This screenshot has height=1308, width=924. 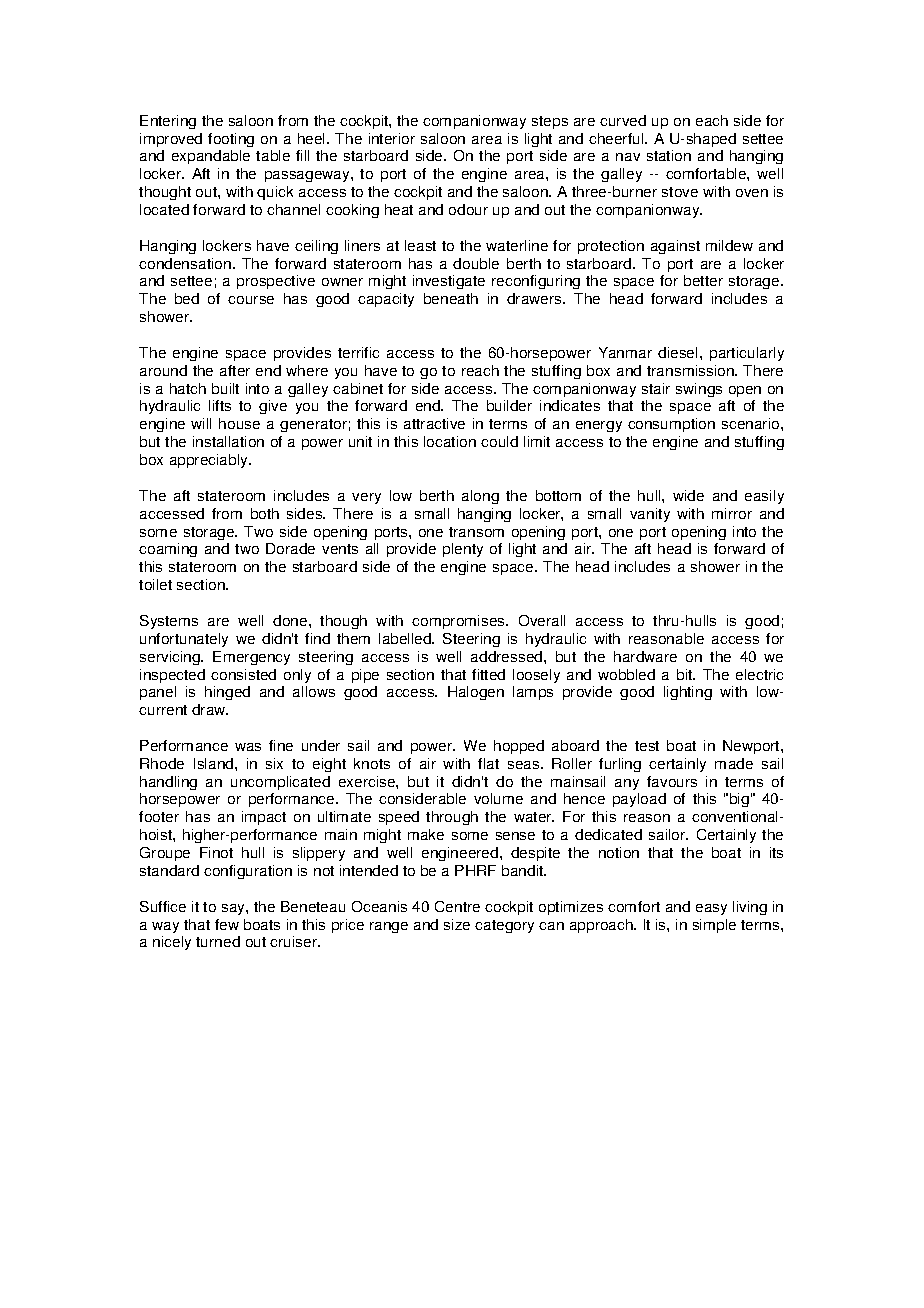 What do you see at coordinates (227, 924) in the screenshot?
I see `few` at bounding box center [227, 924].
